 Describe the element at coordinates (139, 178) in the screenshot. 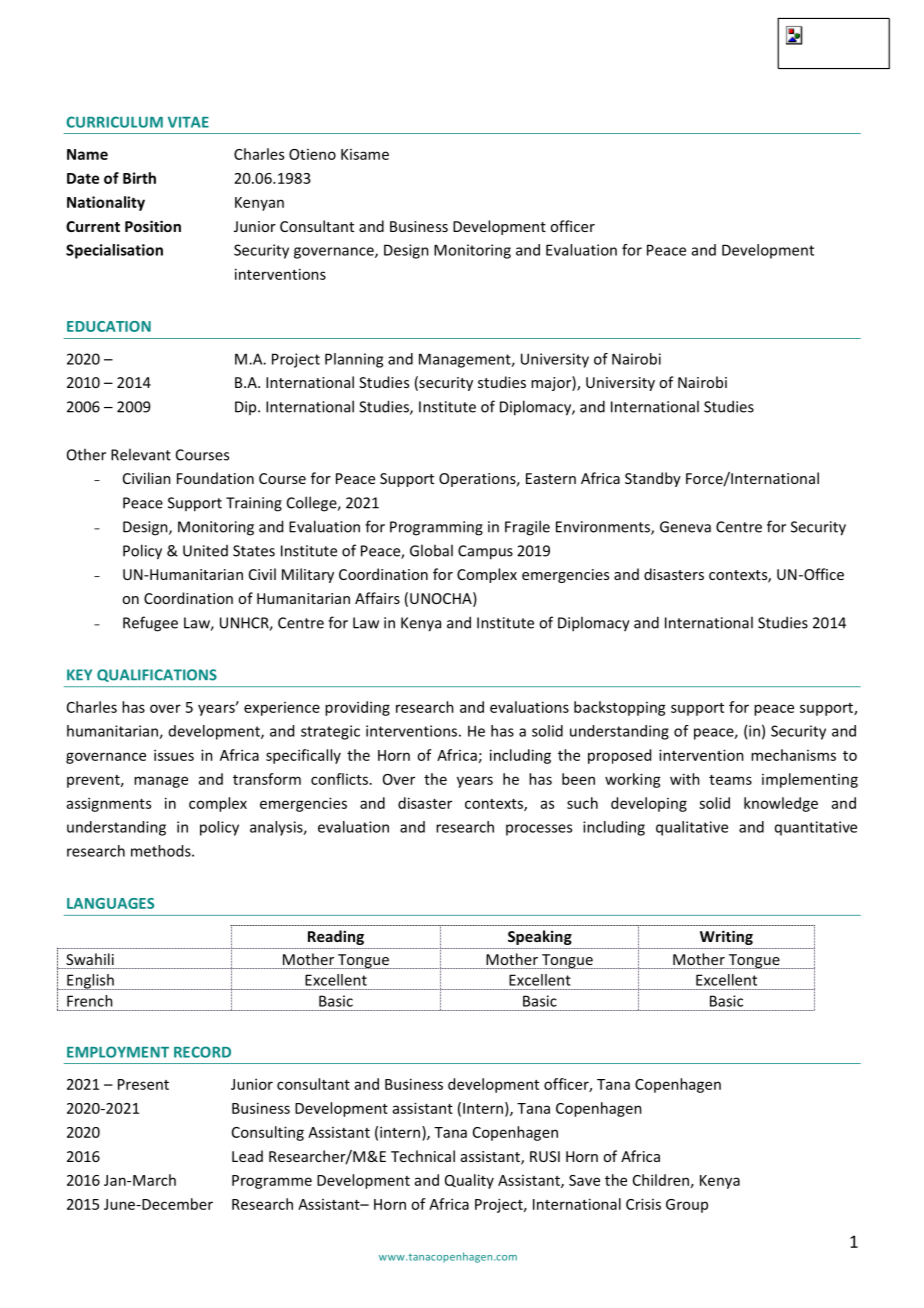

I see `Birth` at that location.
